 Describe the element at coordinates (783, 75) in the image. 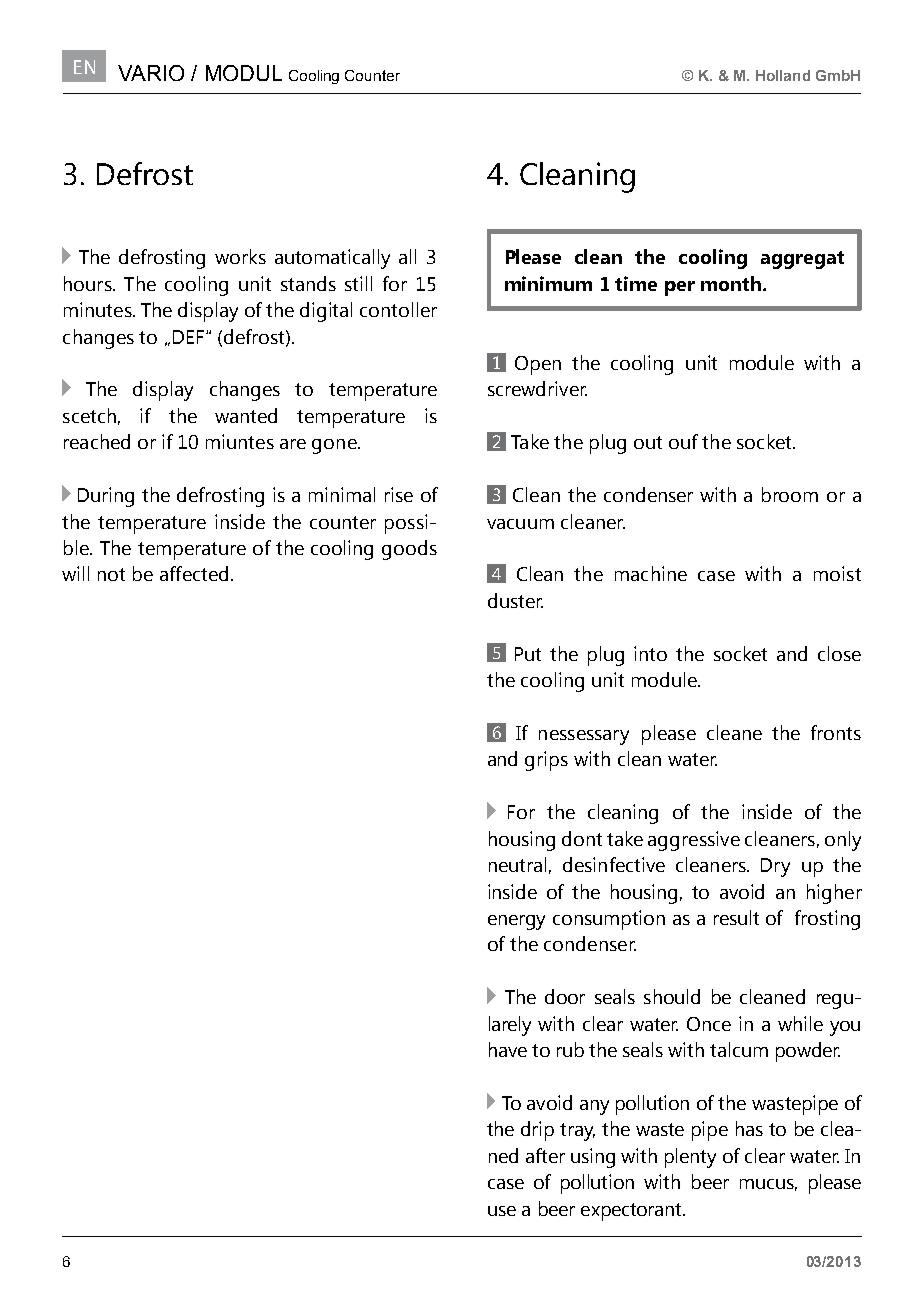

I see `Holland` at that location.
